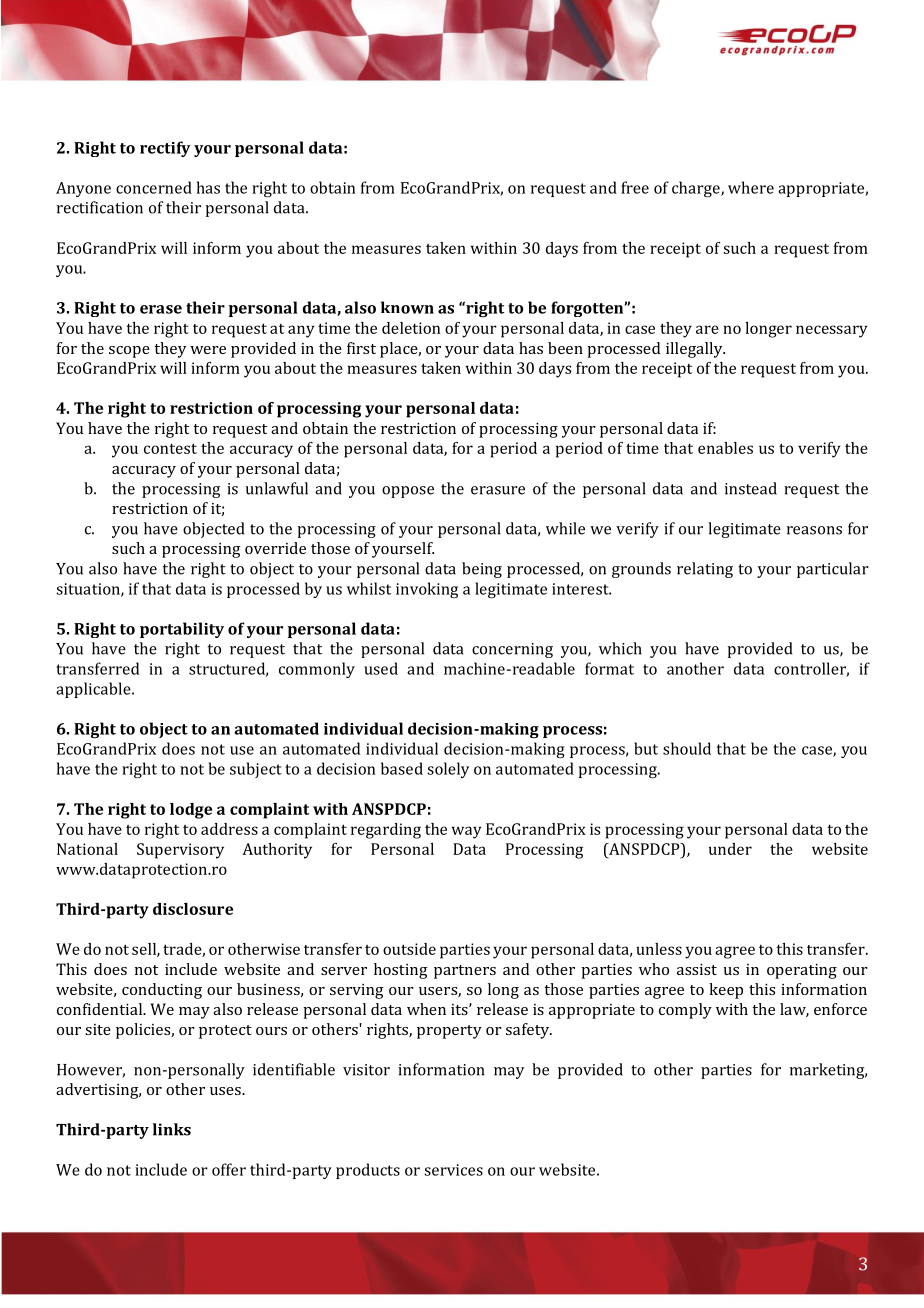  Describe the element at coordinates (512, 650) in the screenshot. I see `concerning` at that location.
